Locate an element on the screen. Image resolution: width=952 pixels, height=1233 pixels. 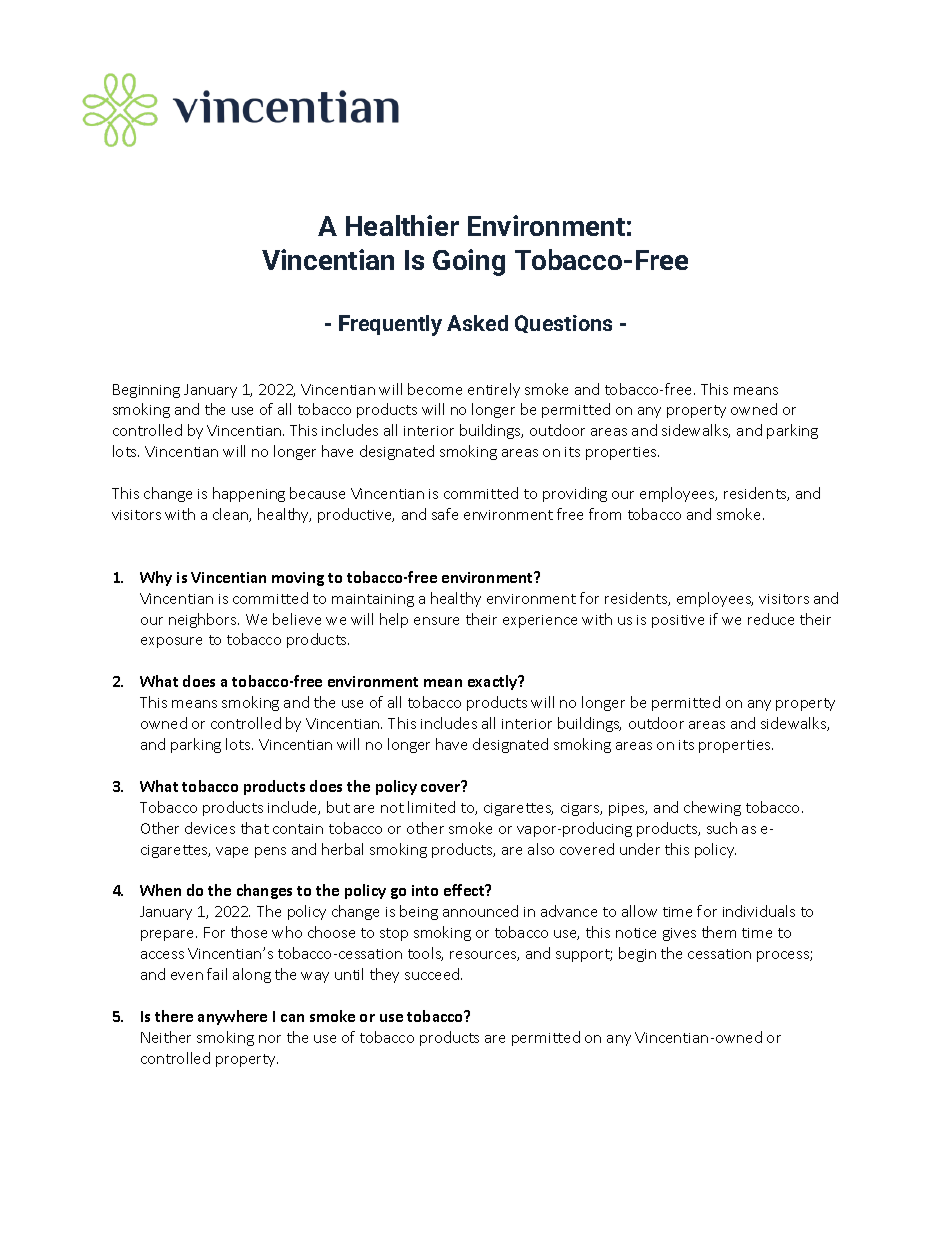
Questions is located at coordinates (563, 324).
